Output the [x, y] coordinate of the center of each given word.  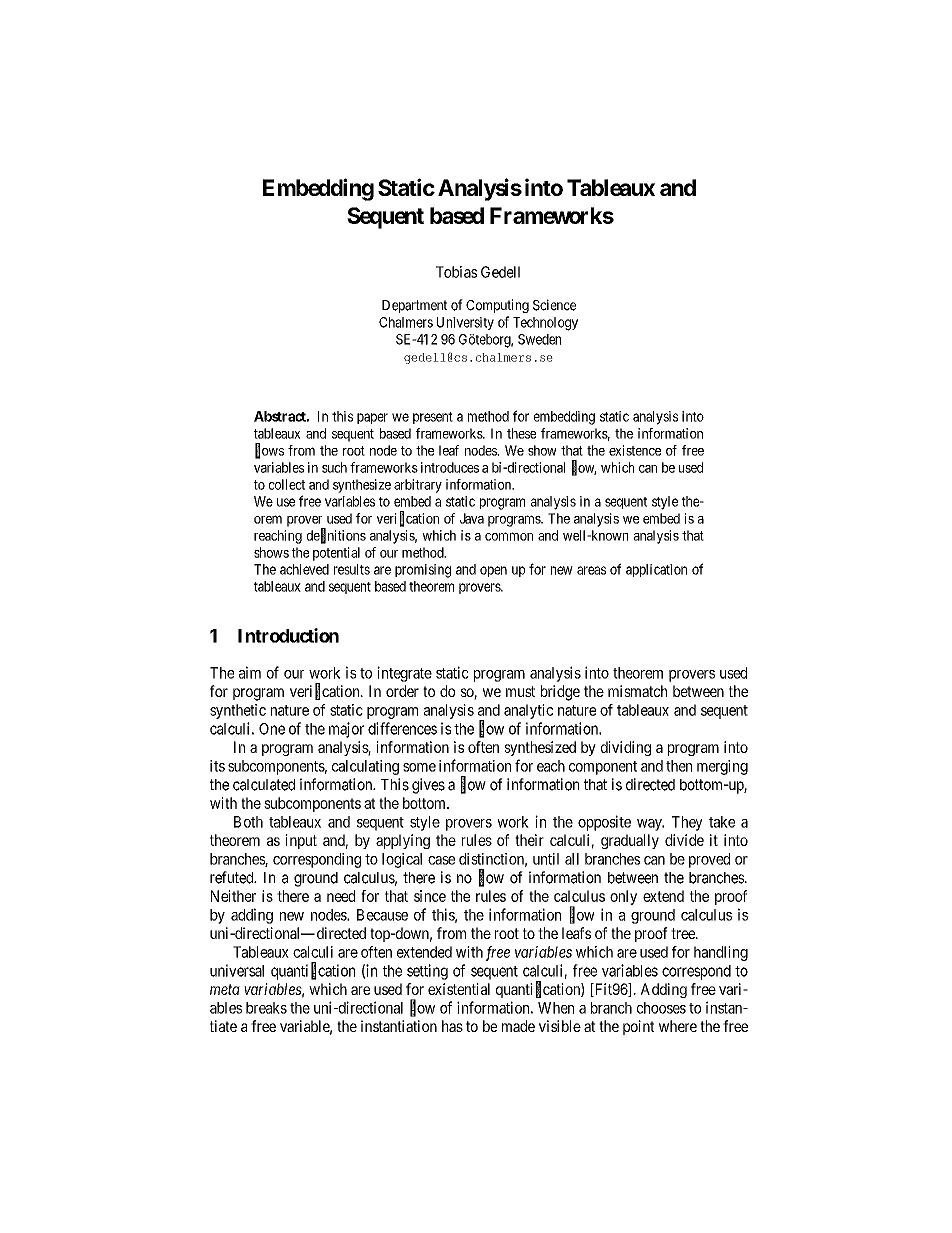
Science [554, 305]
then [679, 766]
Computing [497, 306]
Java [472, 518]
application [656, 570]
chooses [661, 1008]
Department [414, 306]
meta [225, 989]
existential [459, 989]
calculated [264, 785]
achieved [304, 569]
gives [428, 786]
